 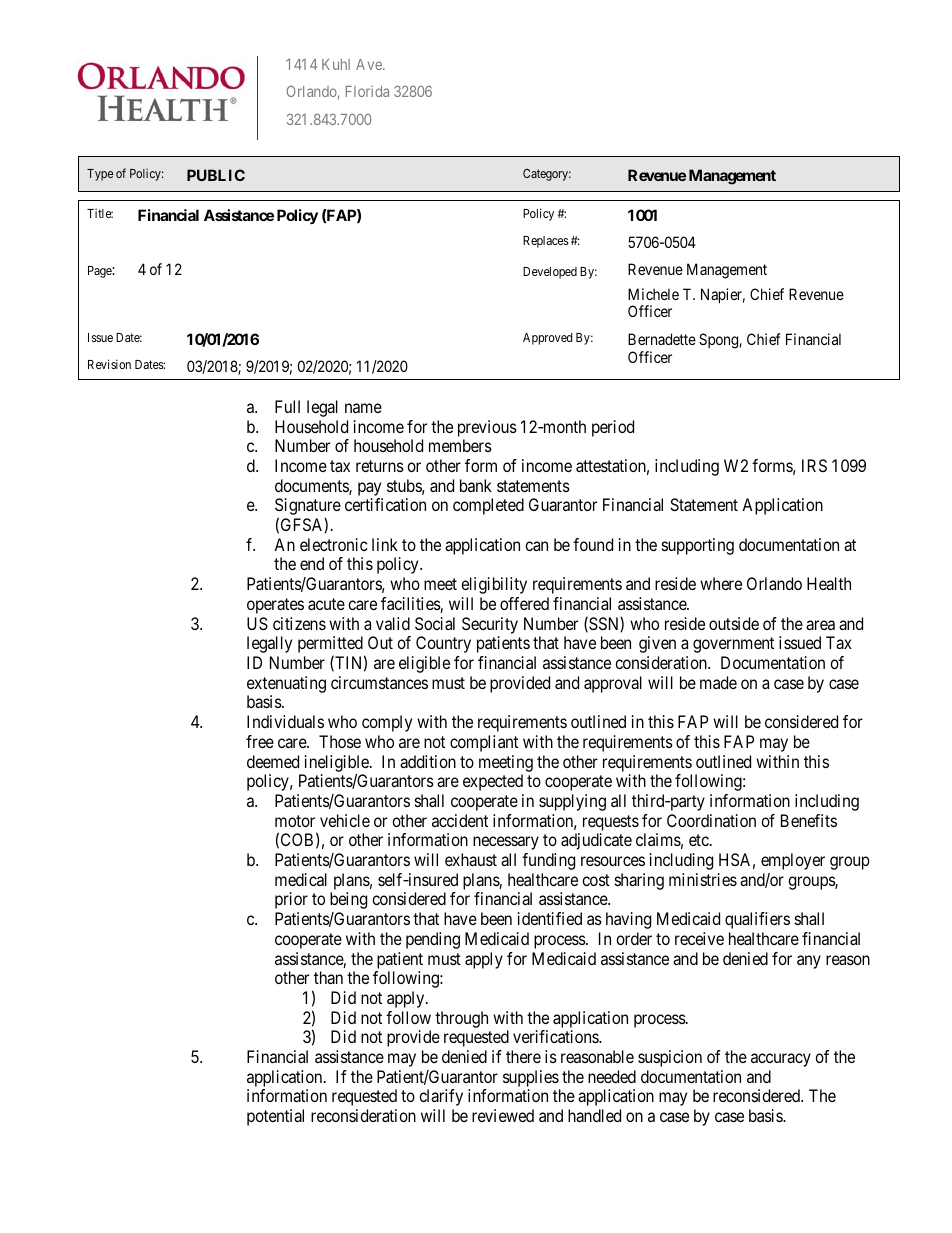 I want to click on accuracy, so click(x=781, y=1060).
